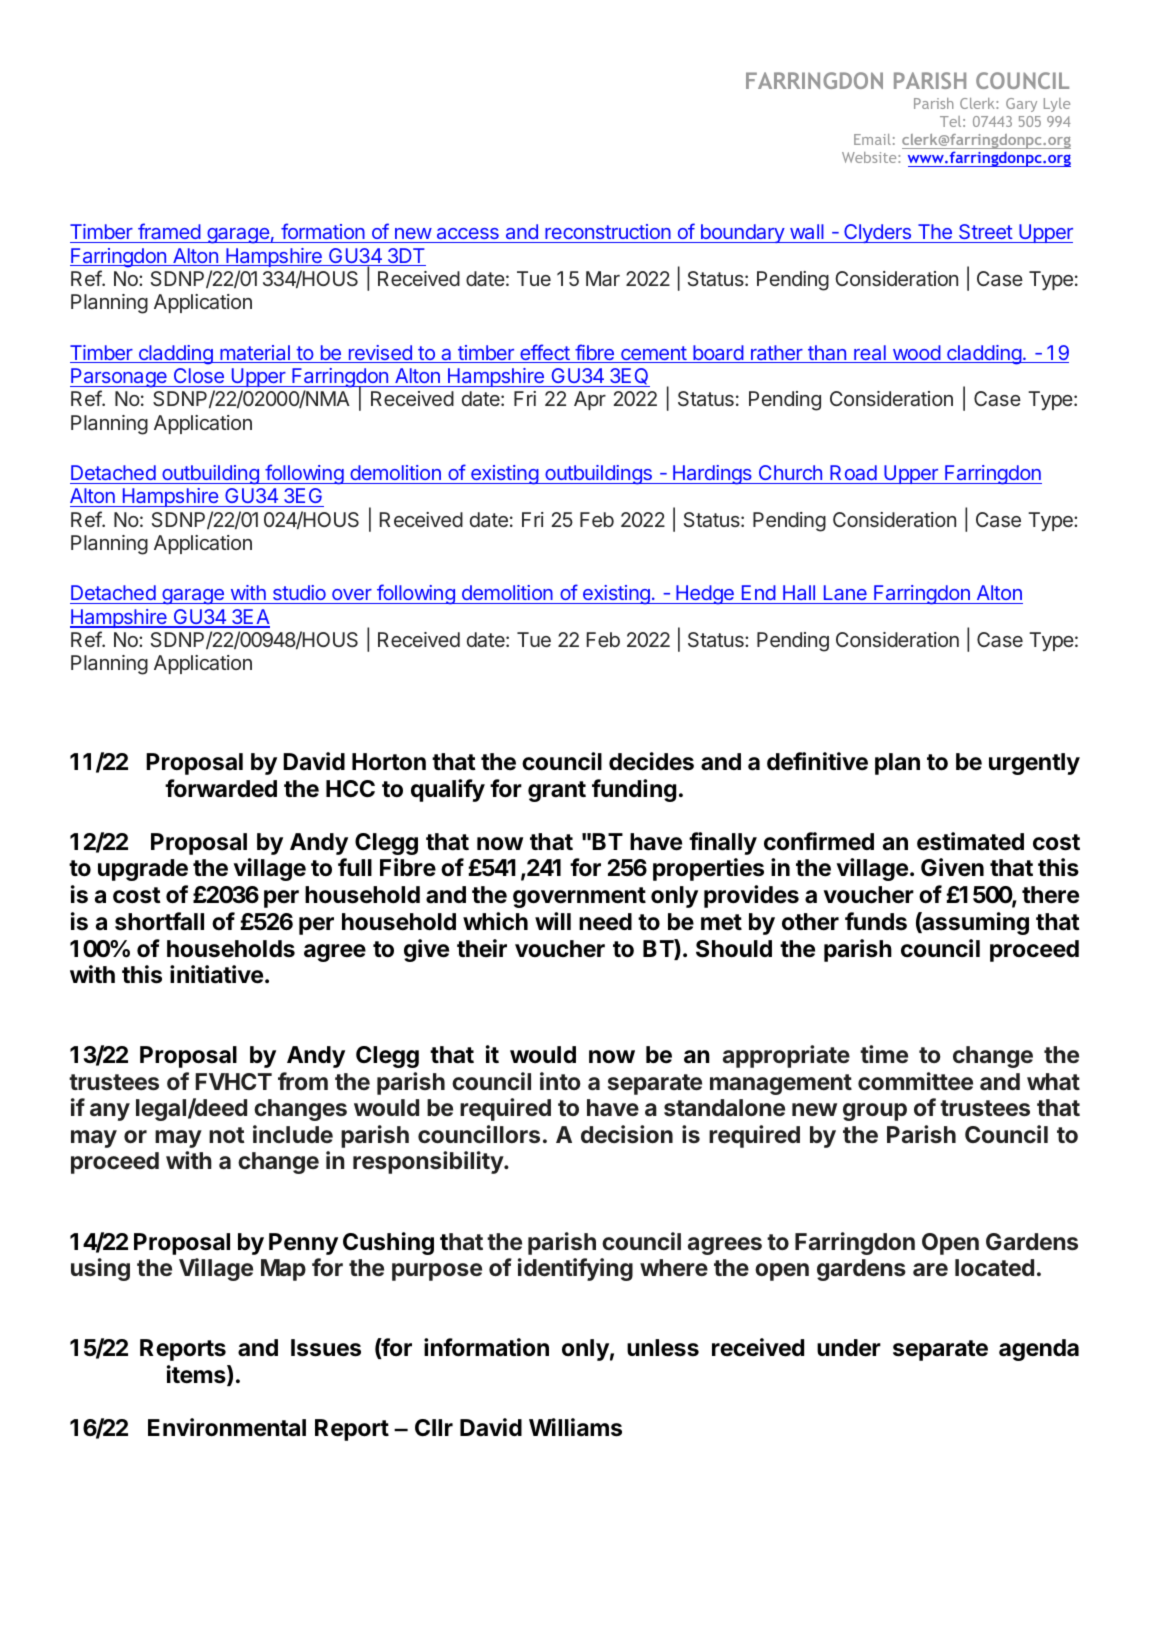 This screenshot has height=1625, width=1149. Describe the element at coordinates (227, 1427) in the screenshot. I see `Environmental` at that location.
